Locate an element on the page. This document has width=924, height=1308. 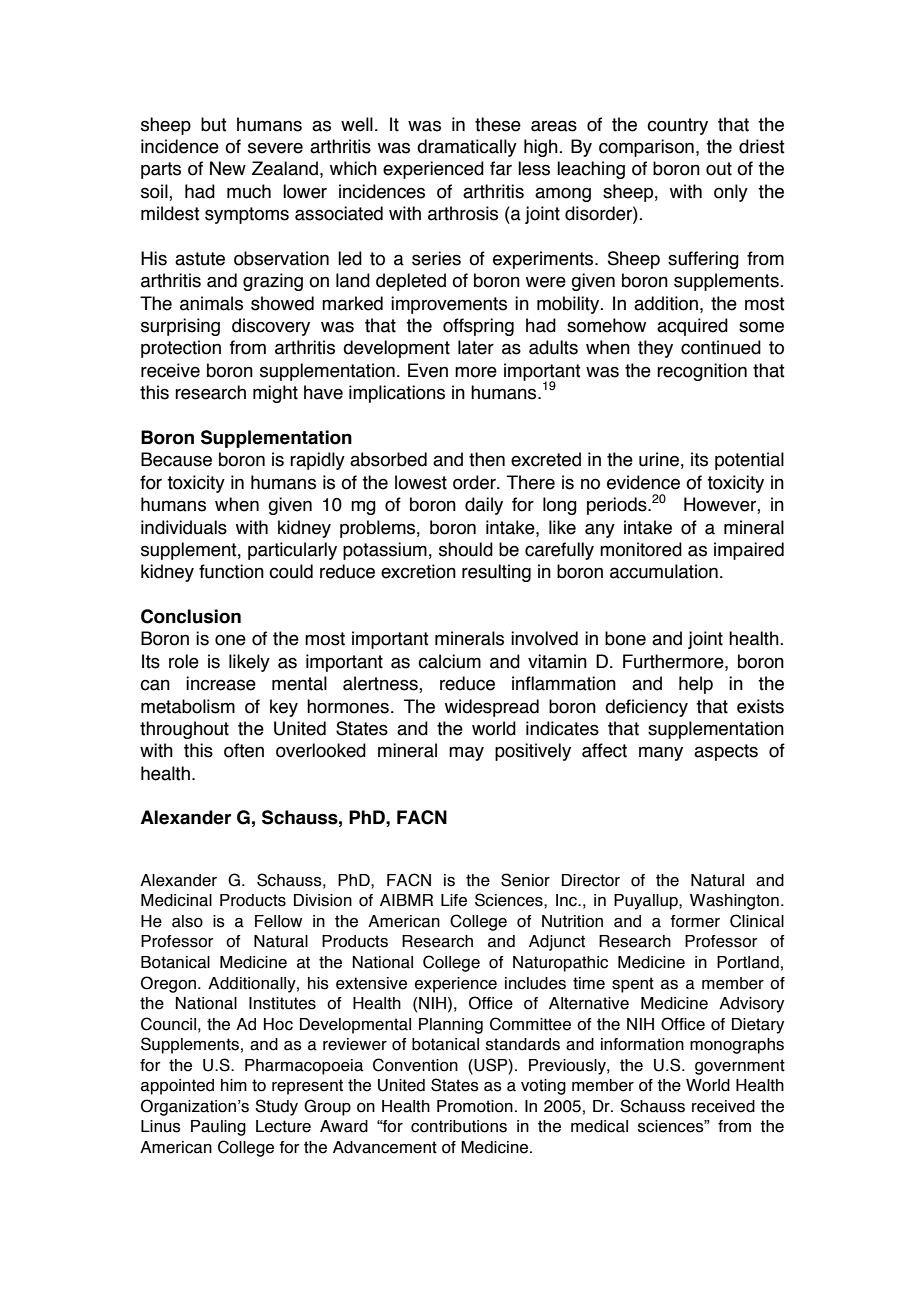
New is located at coordinates (228, 168).
